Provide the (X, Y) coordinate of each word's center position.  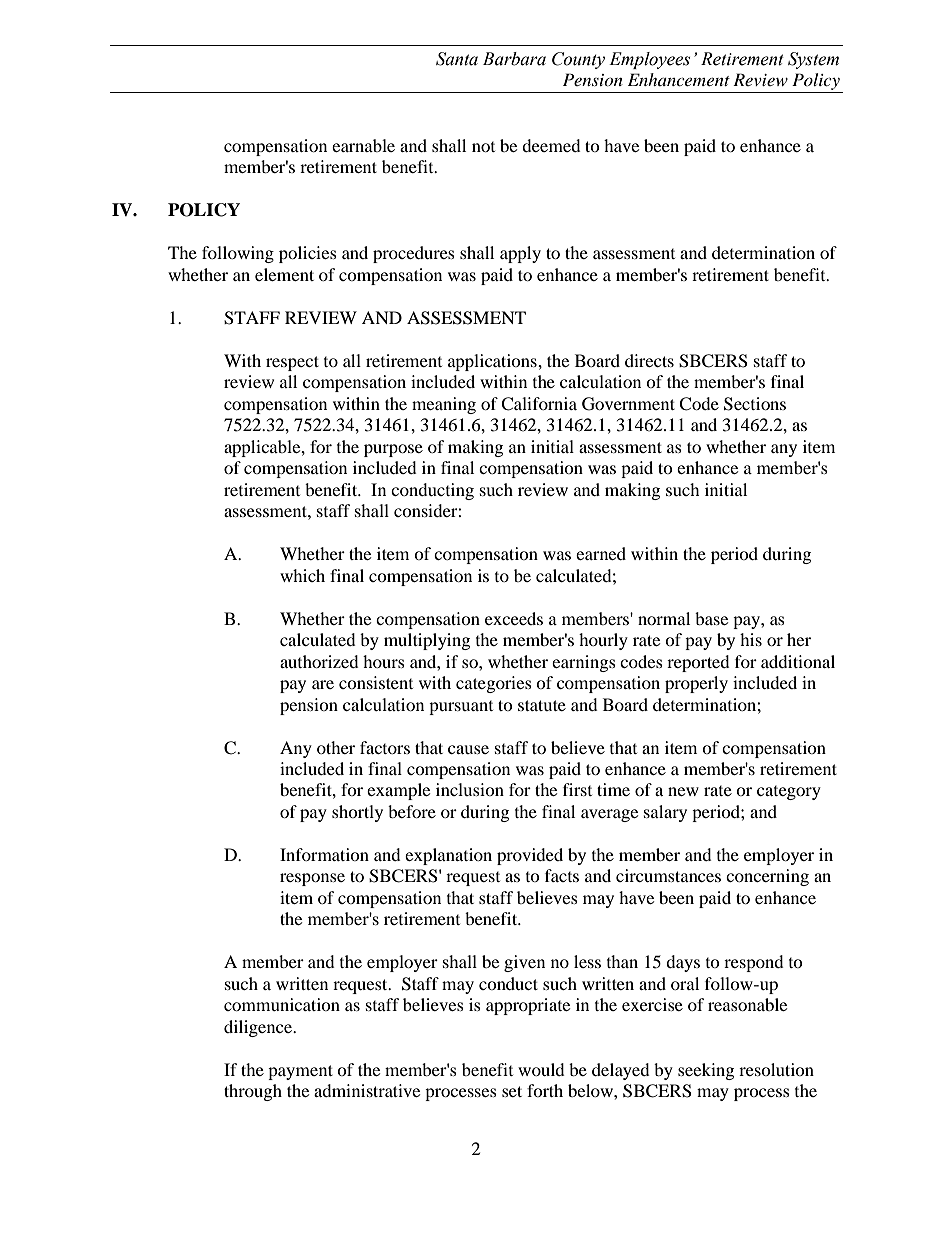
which (302, 575)
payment (300, 1072)
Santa (457, 59)
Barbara (514, 59)
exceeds (514, 618)
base (711, 618)
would (541, 1069)
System (813, 60)
